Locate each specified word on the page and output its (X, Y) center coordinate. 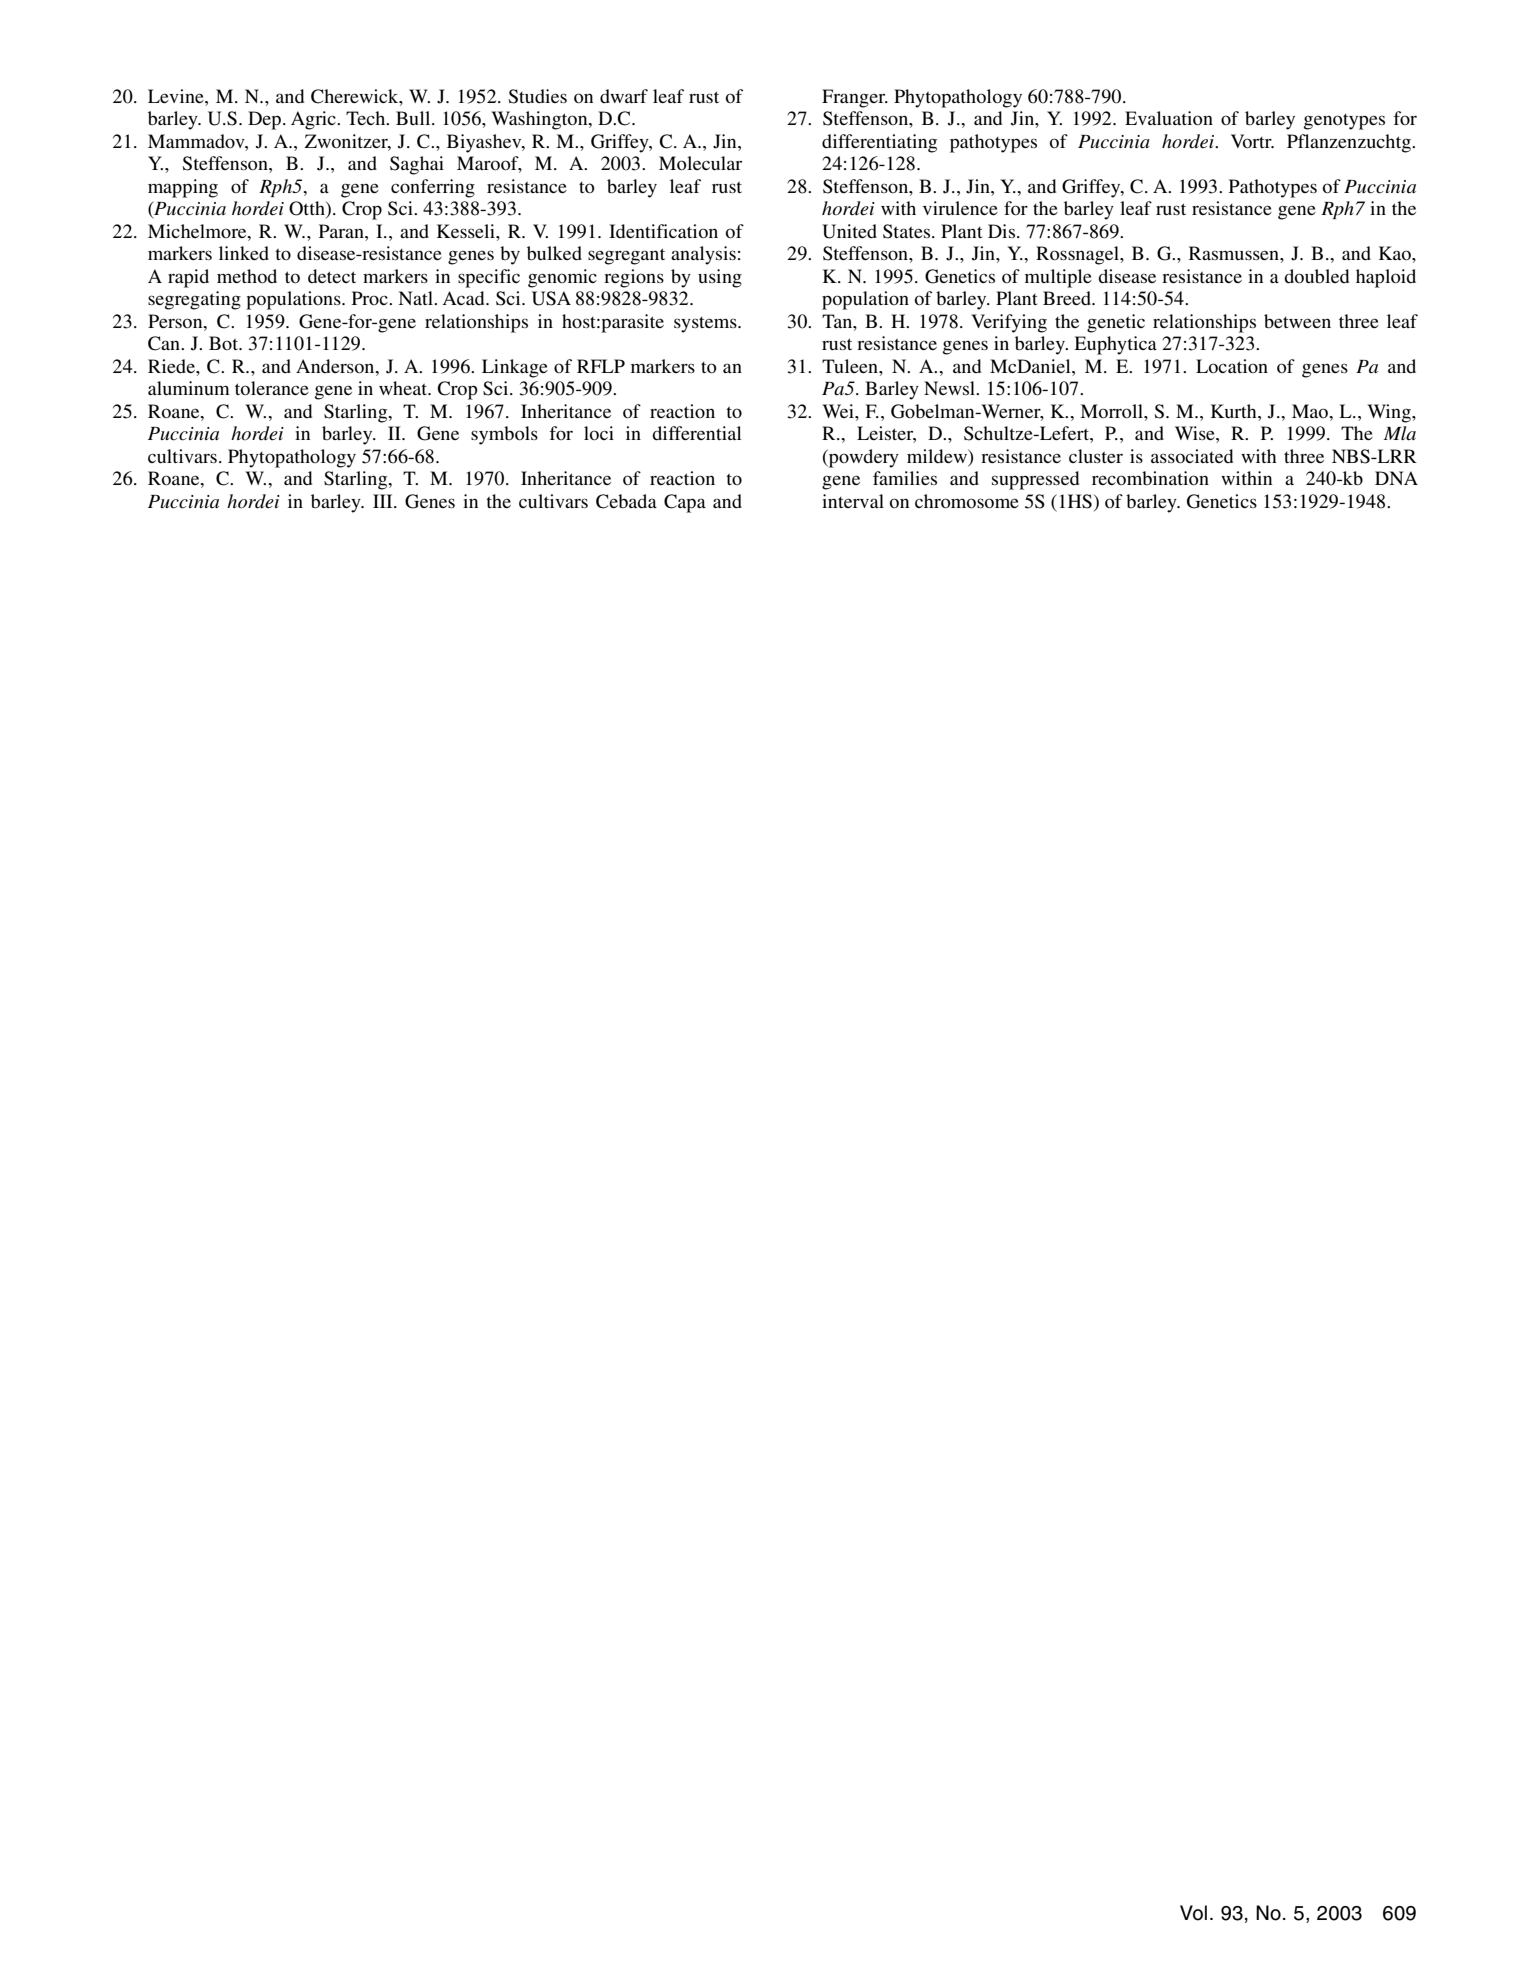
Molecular (700, 163)
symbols (504, 435)
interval (853, 501)
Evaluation (1169, 118)
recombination (1150, 478)
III (384, 501)
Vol (1193, 1913)
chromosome (967, 501)
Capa (685, 503)
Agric (314, 120)
